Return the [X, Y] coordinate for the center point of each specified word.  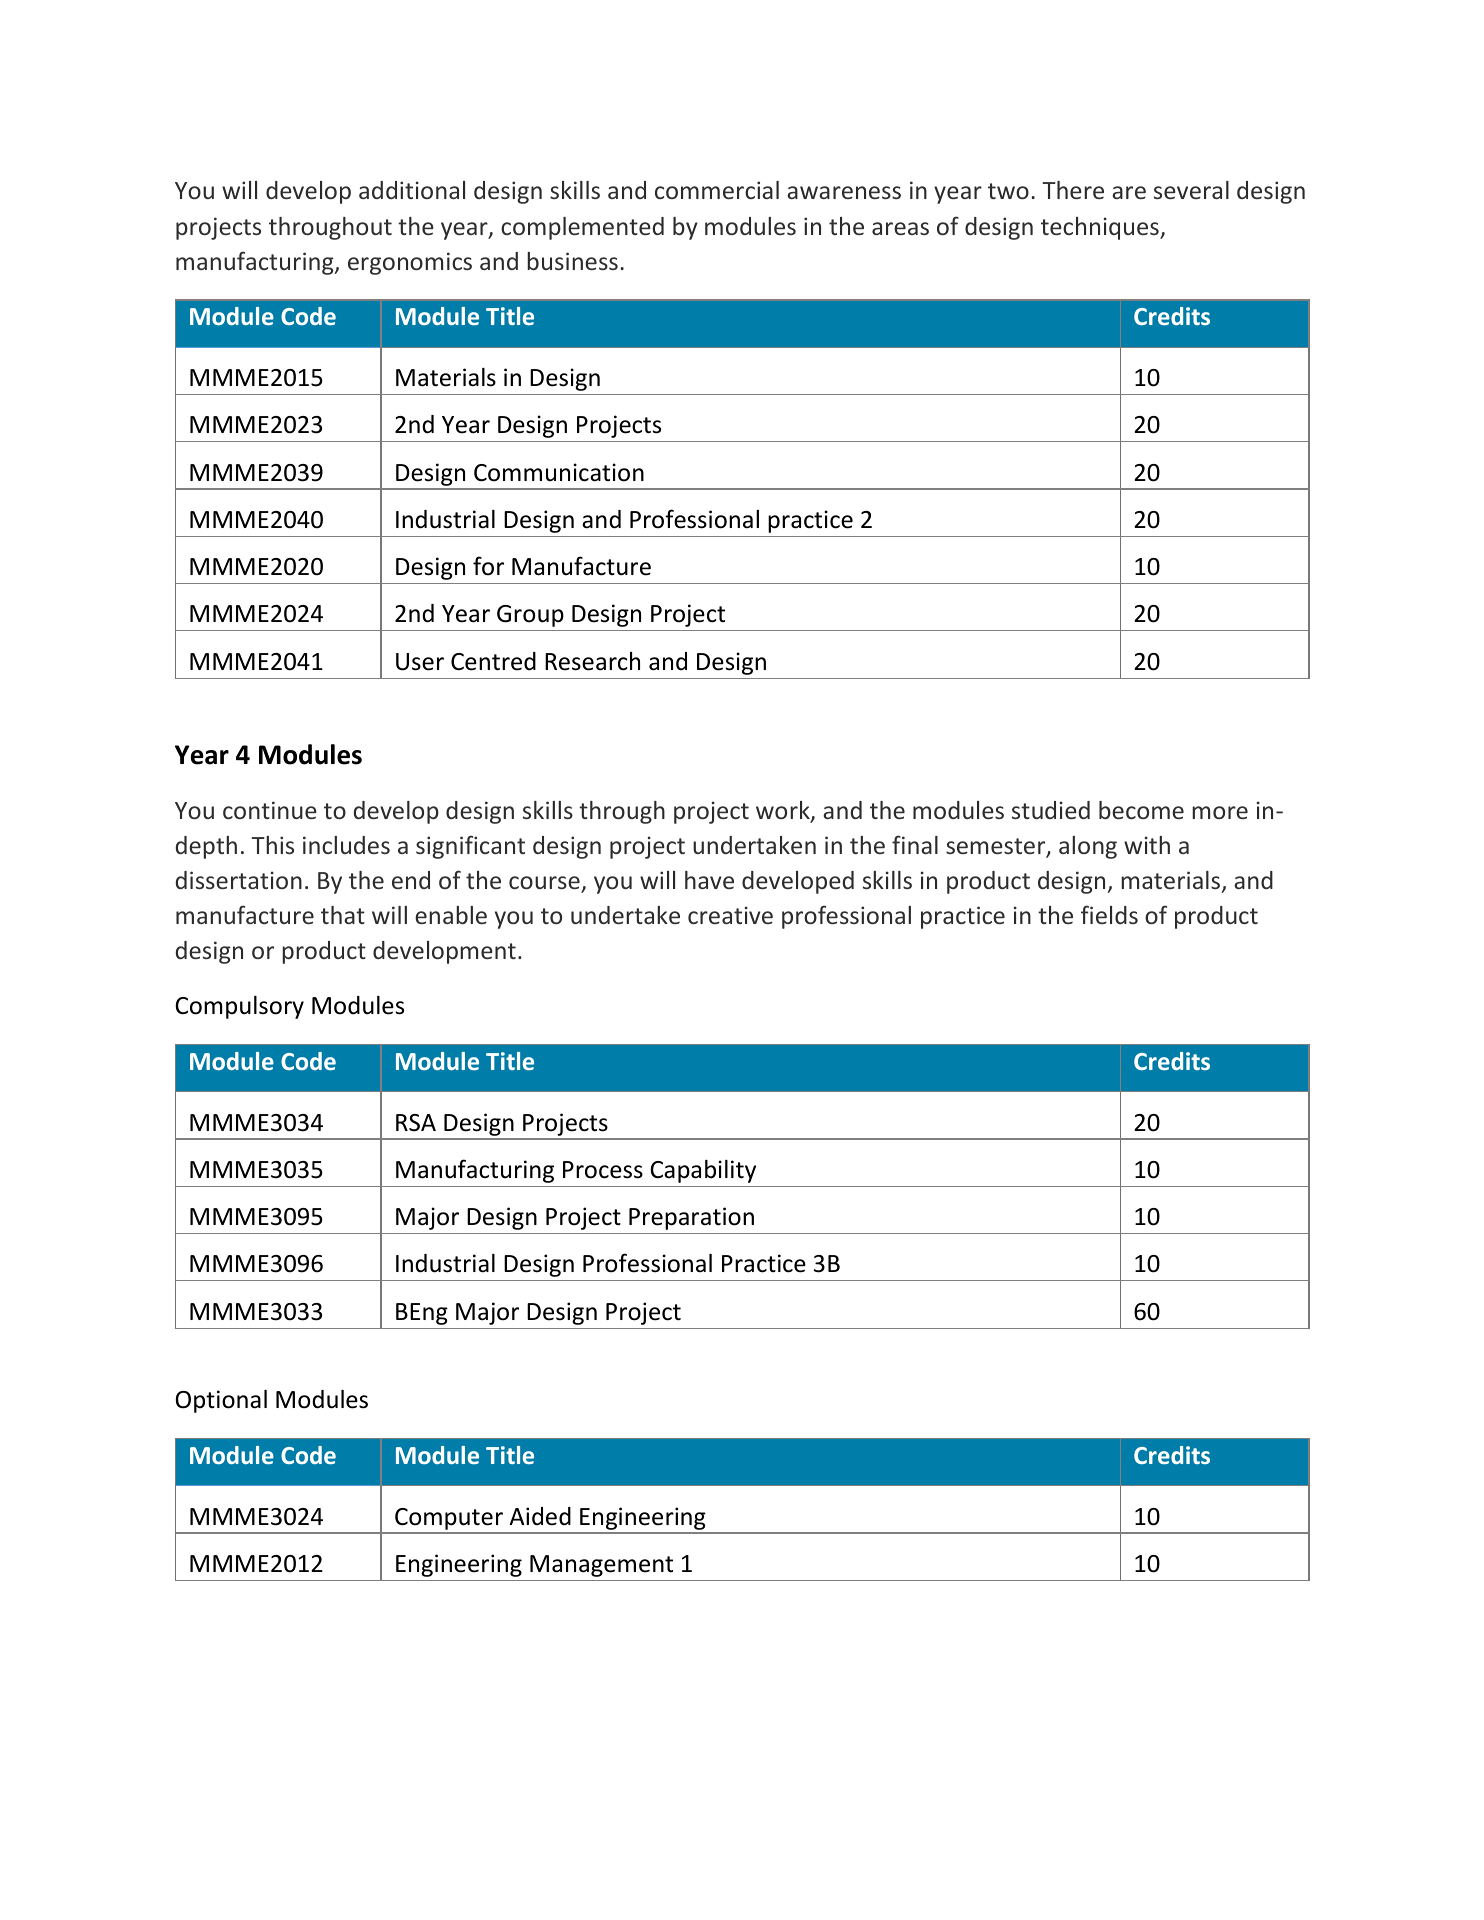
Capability [703, 1171]
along [1088, 847]
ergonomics [410, 263]
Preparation [691, 1218]
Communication [559, 472]
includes [346, 845]
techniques [1101, 228]
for [488, 566]
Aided [540, 1516]
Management [601, 1566]
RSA [416, 1123]
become [1141, 810]
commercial [717, 190]
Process [603, 1170]
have [709, 880]
